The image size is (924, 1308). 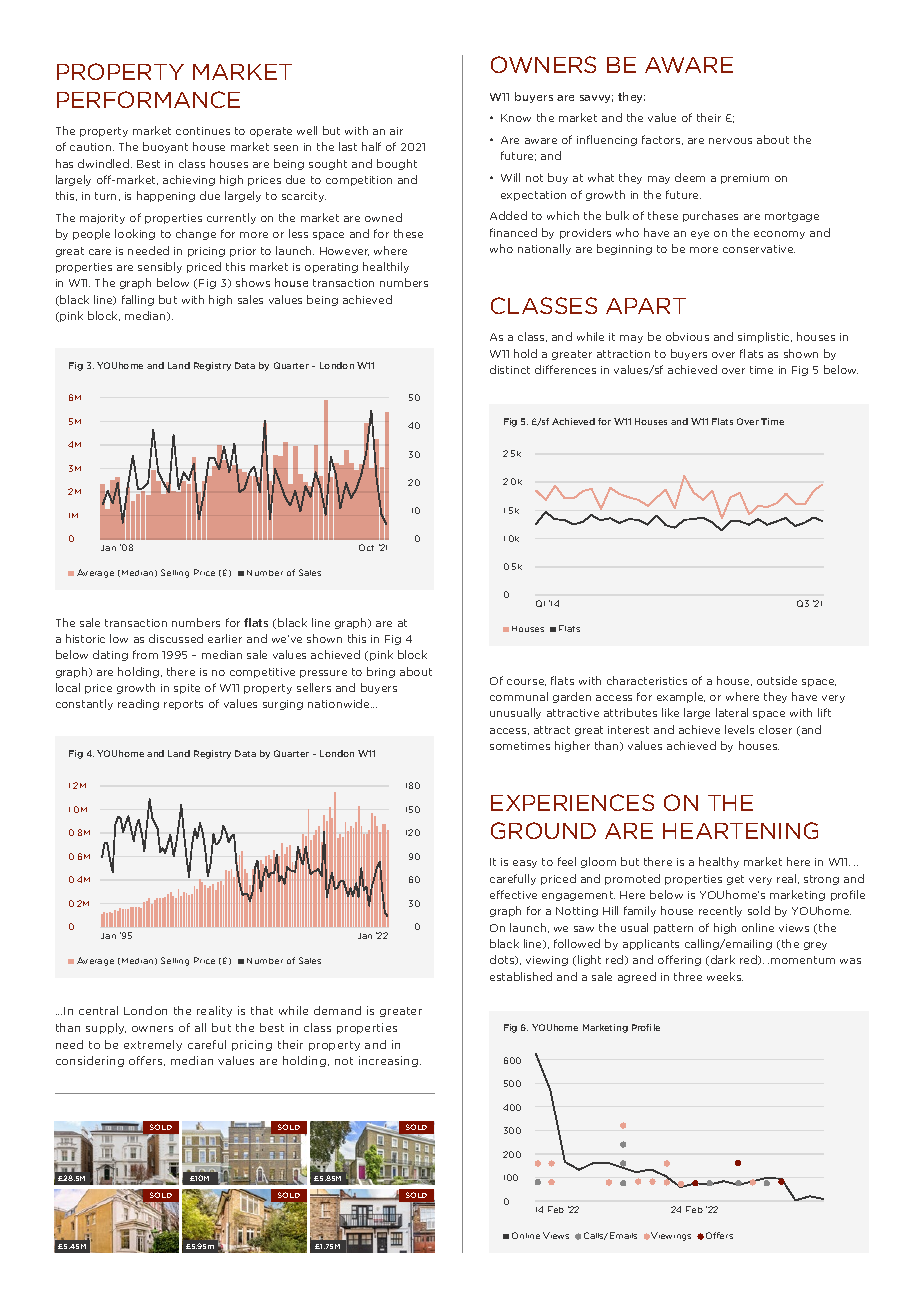 I want to click on increasing, so click(x=388, y=1061).
